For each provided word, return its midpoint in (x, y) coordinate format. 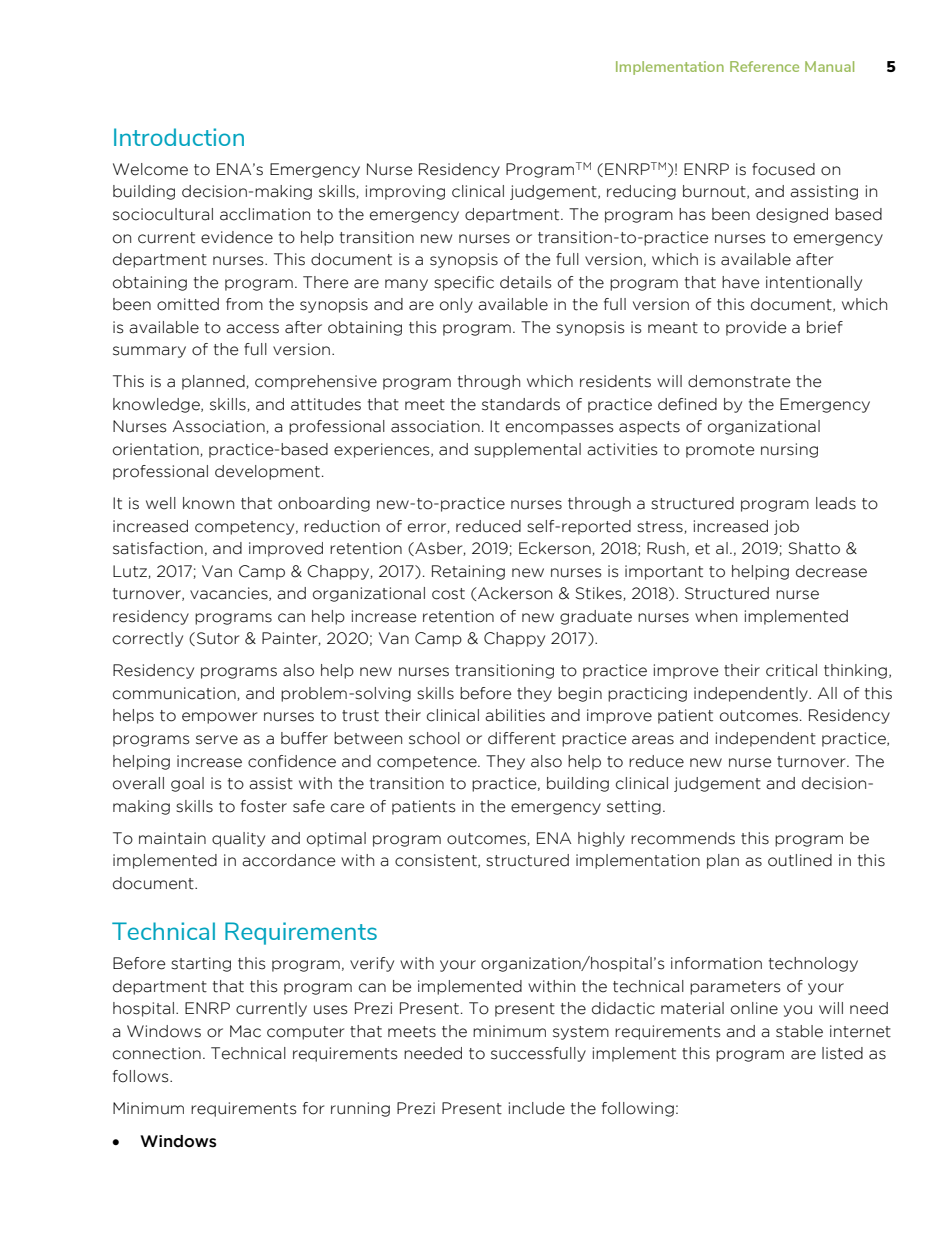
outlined (800, 860)
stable (799, 1031)
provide (756, 328)
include (537, 1108)
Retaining (468, 572)
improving (405, 192)
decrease (831, 571)
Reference (764, 66)
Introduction (179, 137)
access (252, 329)
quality (238, 839)
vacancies (230, 594)
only (456, 305)
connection (157, 1053)
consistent (437, 861)
